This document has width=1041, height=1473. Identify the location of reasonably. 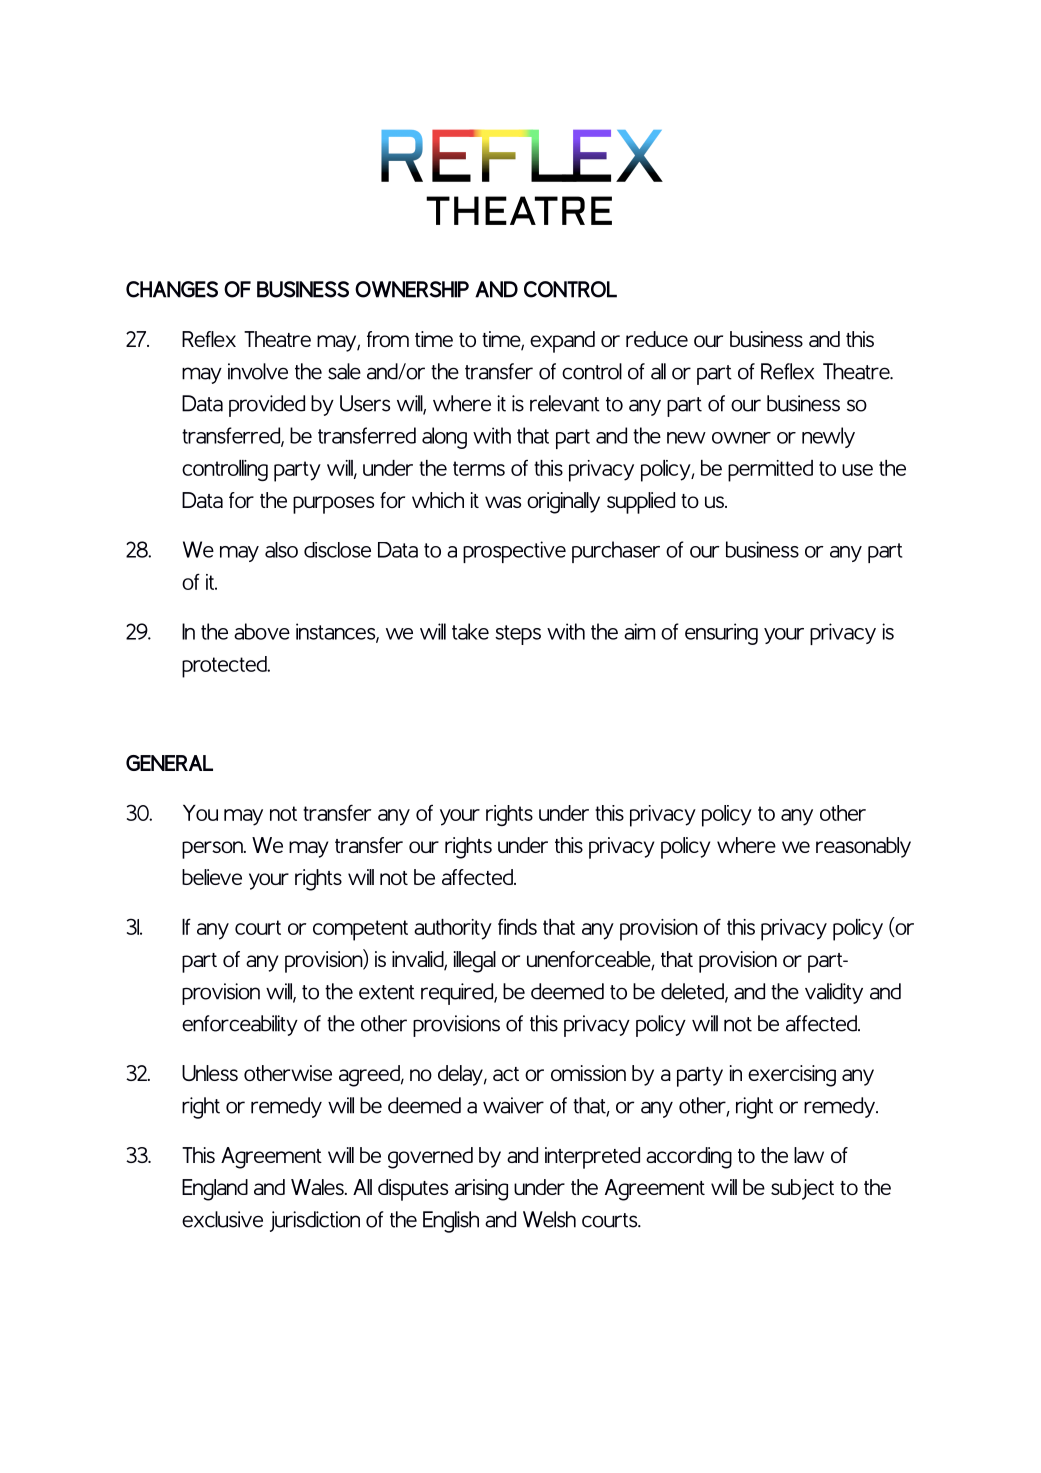
(863, 847).
